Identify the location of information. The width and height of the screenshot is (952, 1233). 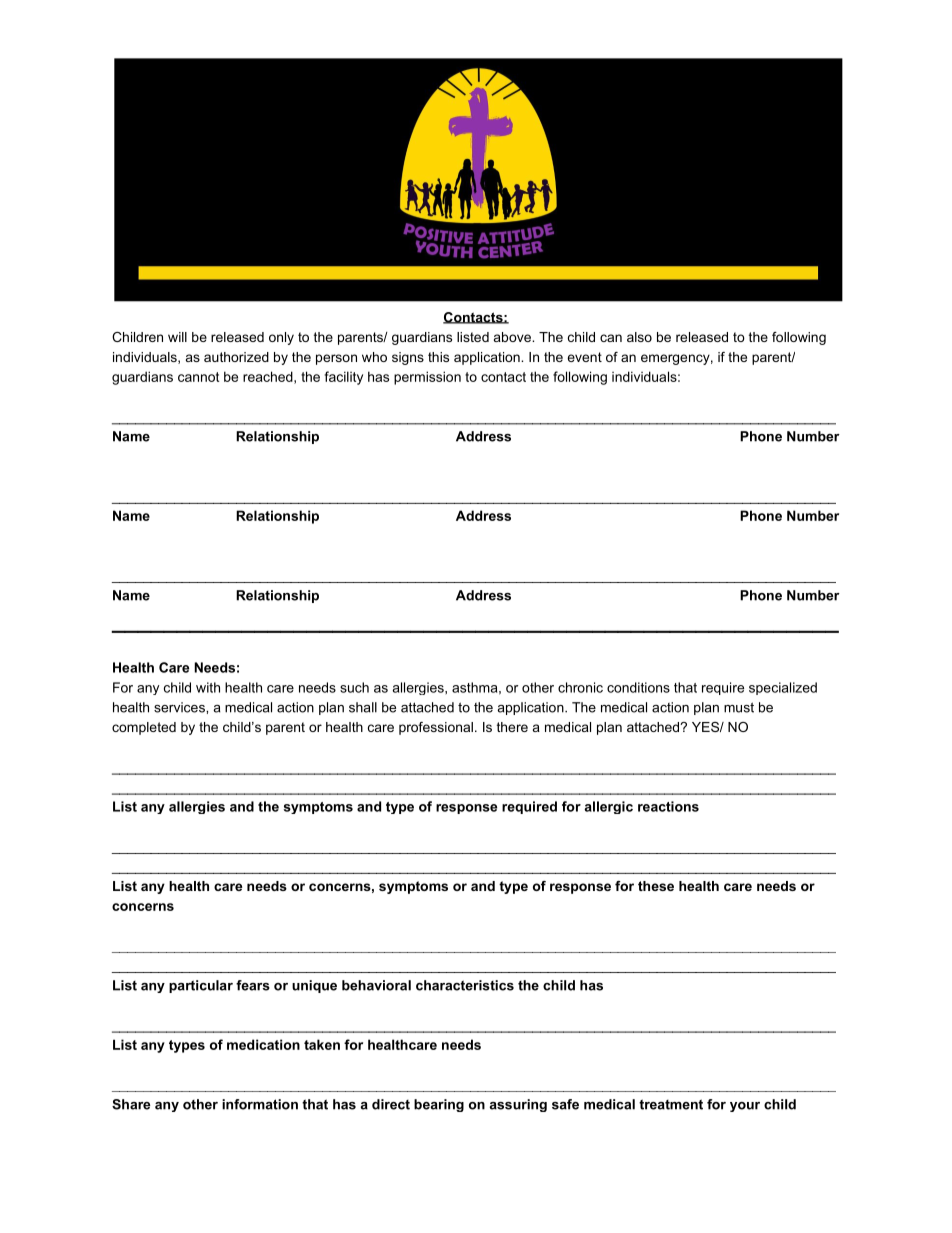
(260, 1104).
